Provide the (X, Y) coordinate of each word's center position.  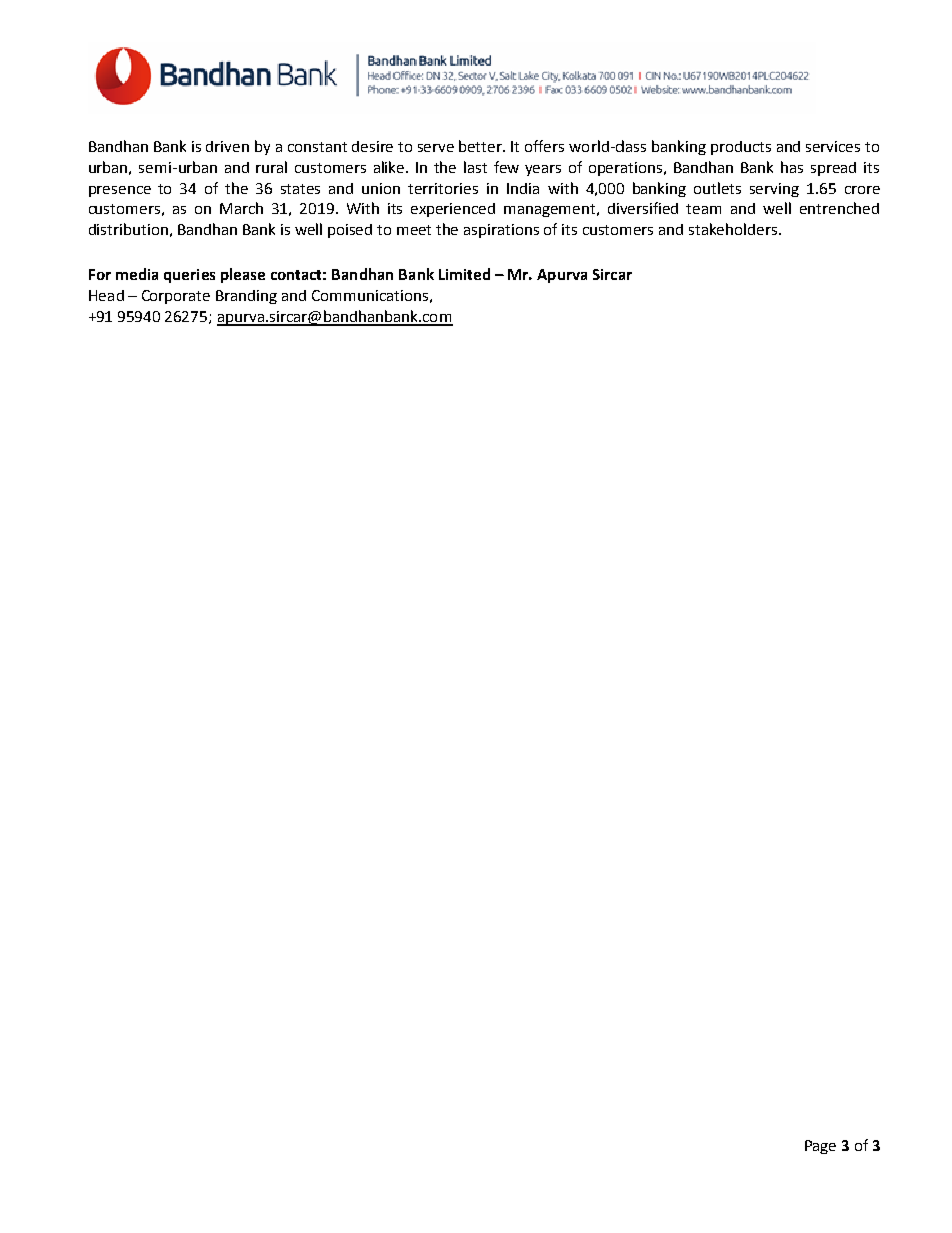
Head (106, 295)
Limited (464, 274)
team (703, 209)
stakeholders (734, 229)
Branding (246, 297)
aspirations (501, 231)
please (243, 275)
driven (227, 146)
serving (774, 190)
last (475, 167)
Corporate (176, 297)
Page (820, 1147)
